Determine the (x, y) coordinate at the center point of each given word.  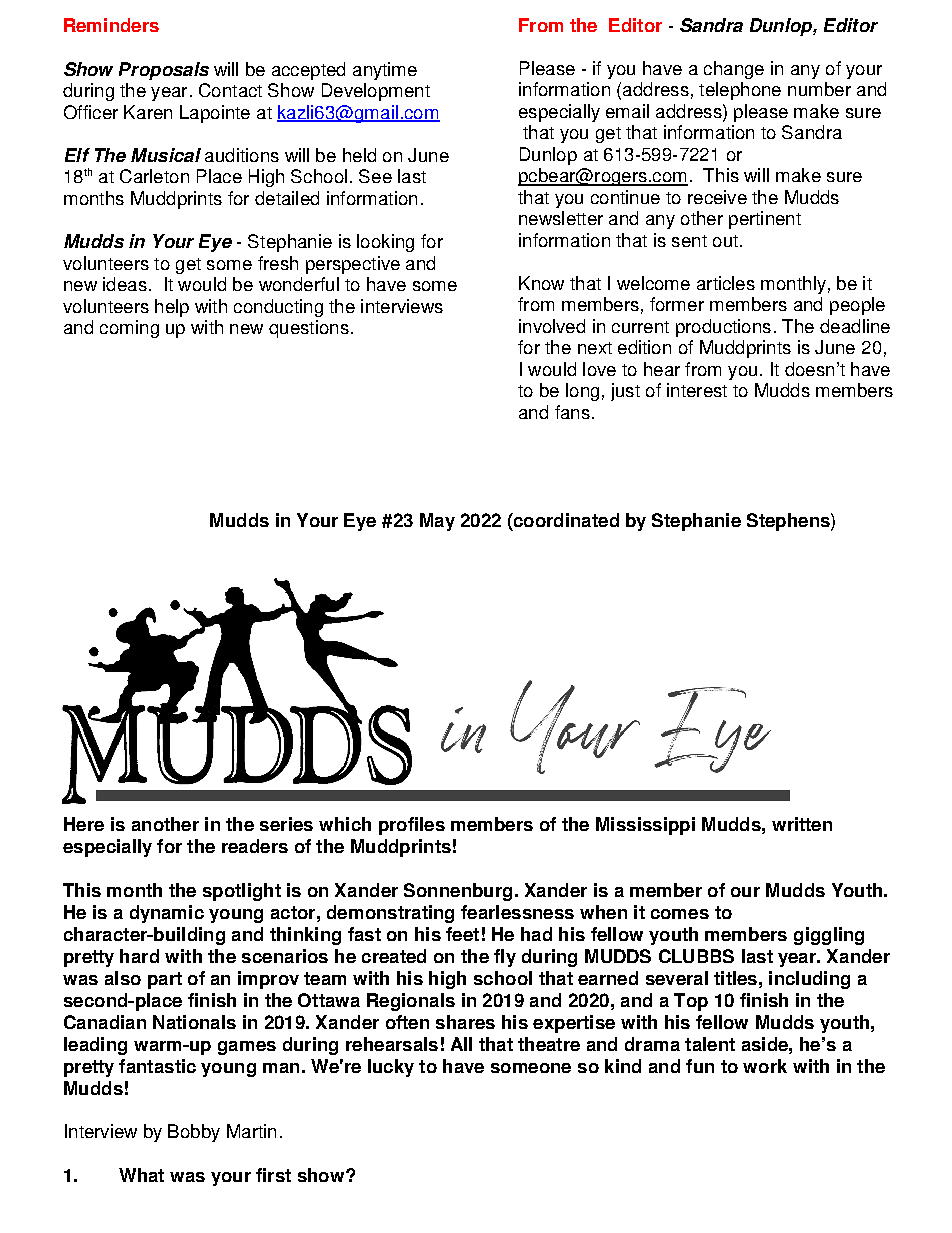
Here (84, 824)
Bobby (194, 1133)
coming (129, 329)
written (802, 824)
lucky (391, 1068)
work (765, 1066)
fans (572, 412)
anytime (385, 71)
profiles (412, 826)
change (734, 70)
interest (697, 390)
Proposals (164, 71)
